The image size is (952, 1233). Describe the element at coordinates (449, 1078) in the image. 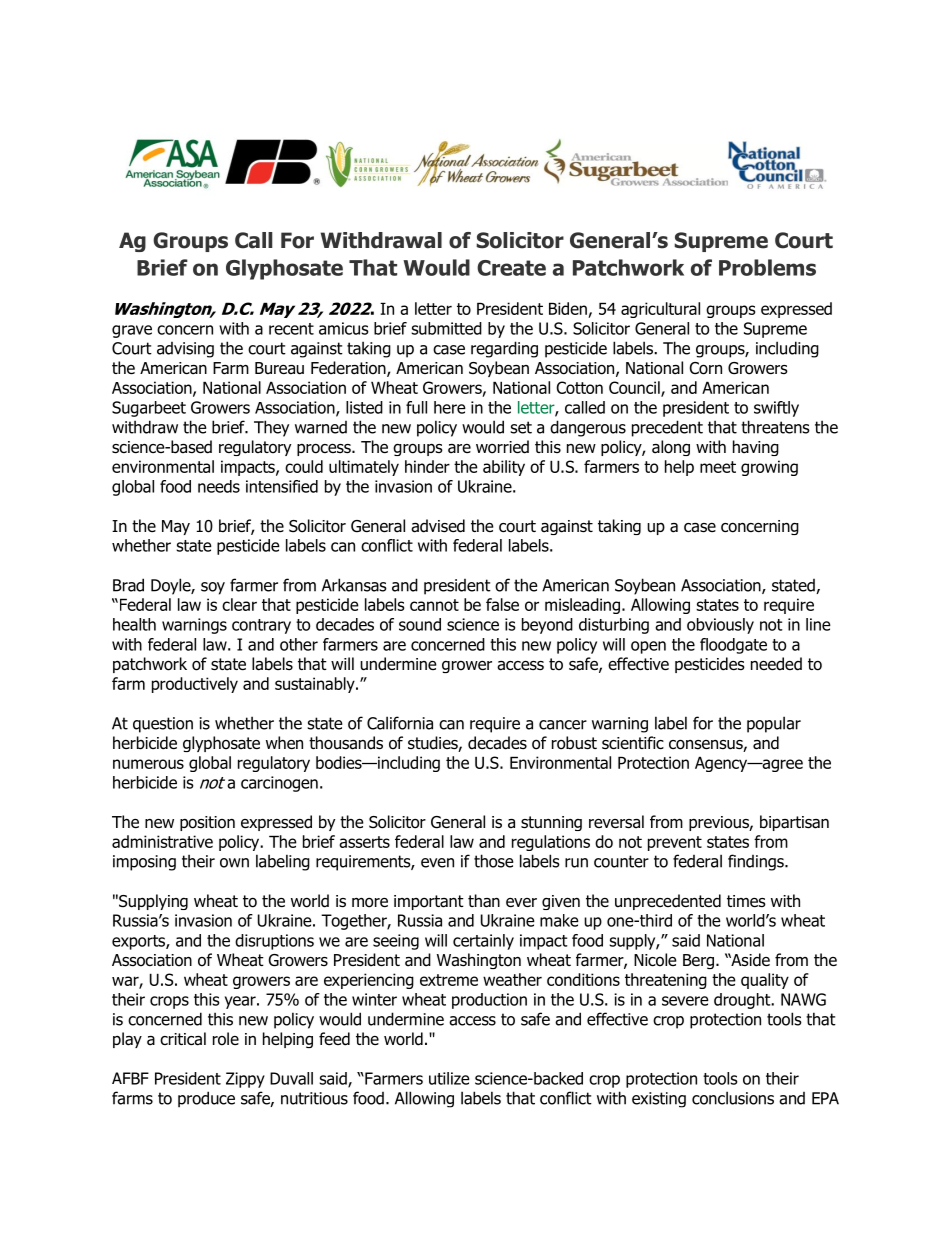

I see `utilize` at that location.
